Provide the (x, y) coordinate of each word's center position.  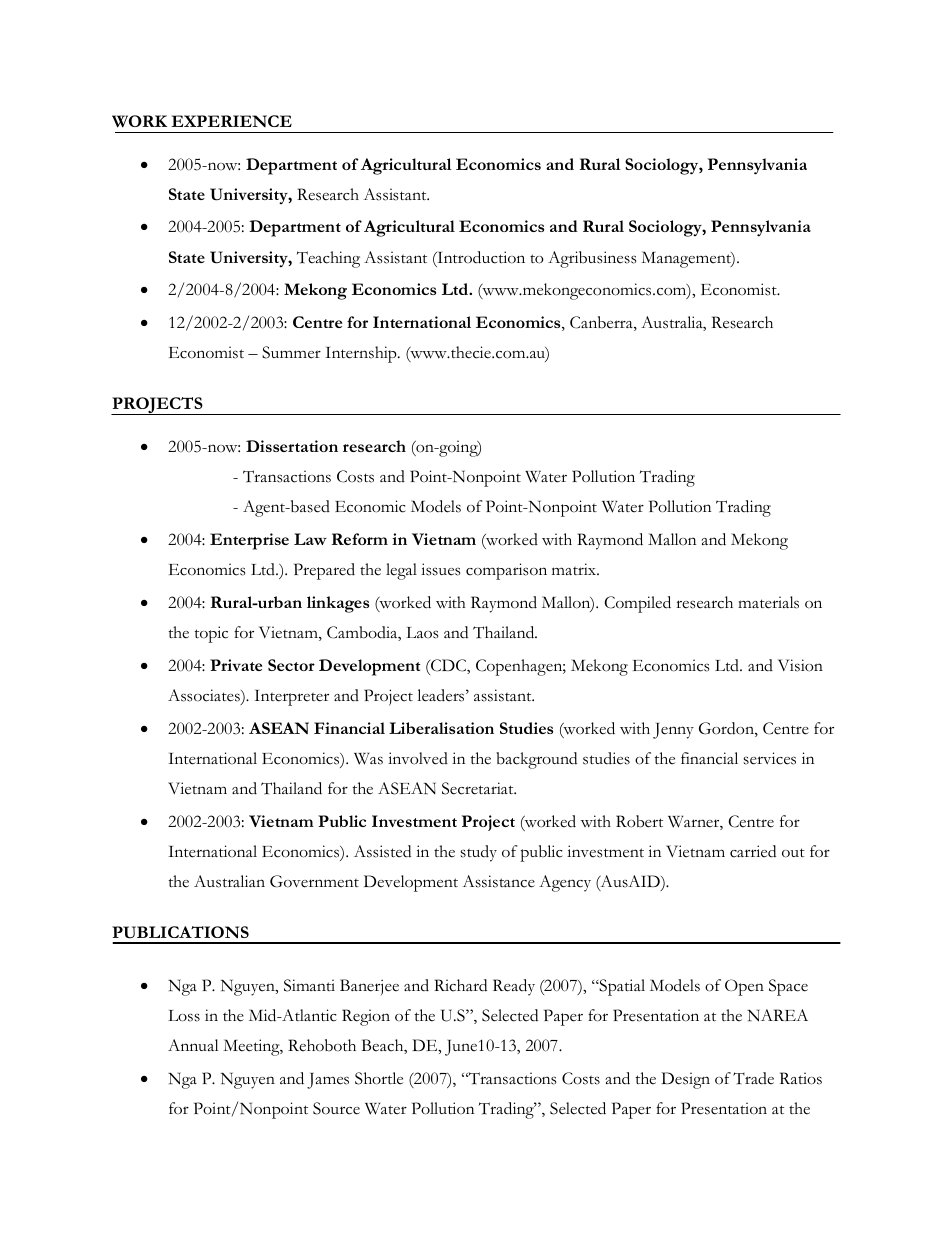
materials (768, 602)
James (328, 1081)
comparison (506, 571)
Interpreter (291, 698)
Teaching (328, 259)
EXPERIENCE (231, 121)
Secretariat (479, 788)
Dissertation (292, 446)
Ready (514, 987)
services (769, 758)
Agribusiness (592, 259)
